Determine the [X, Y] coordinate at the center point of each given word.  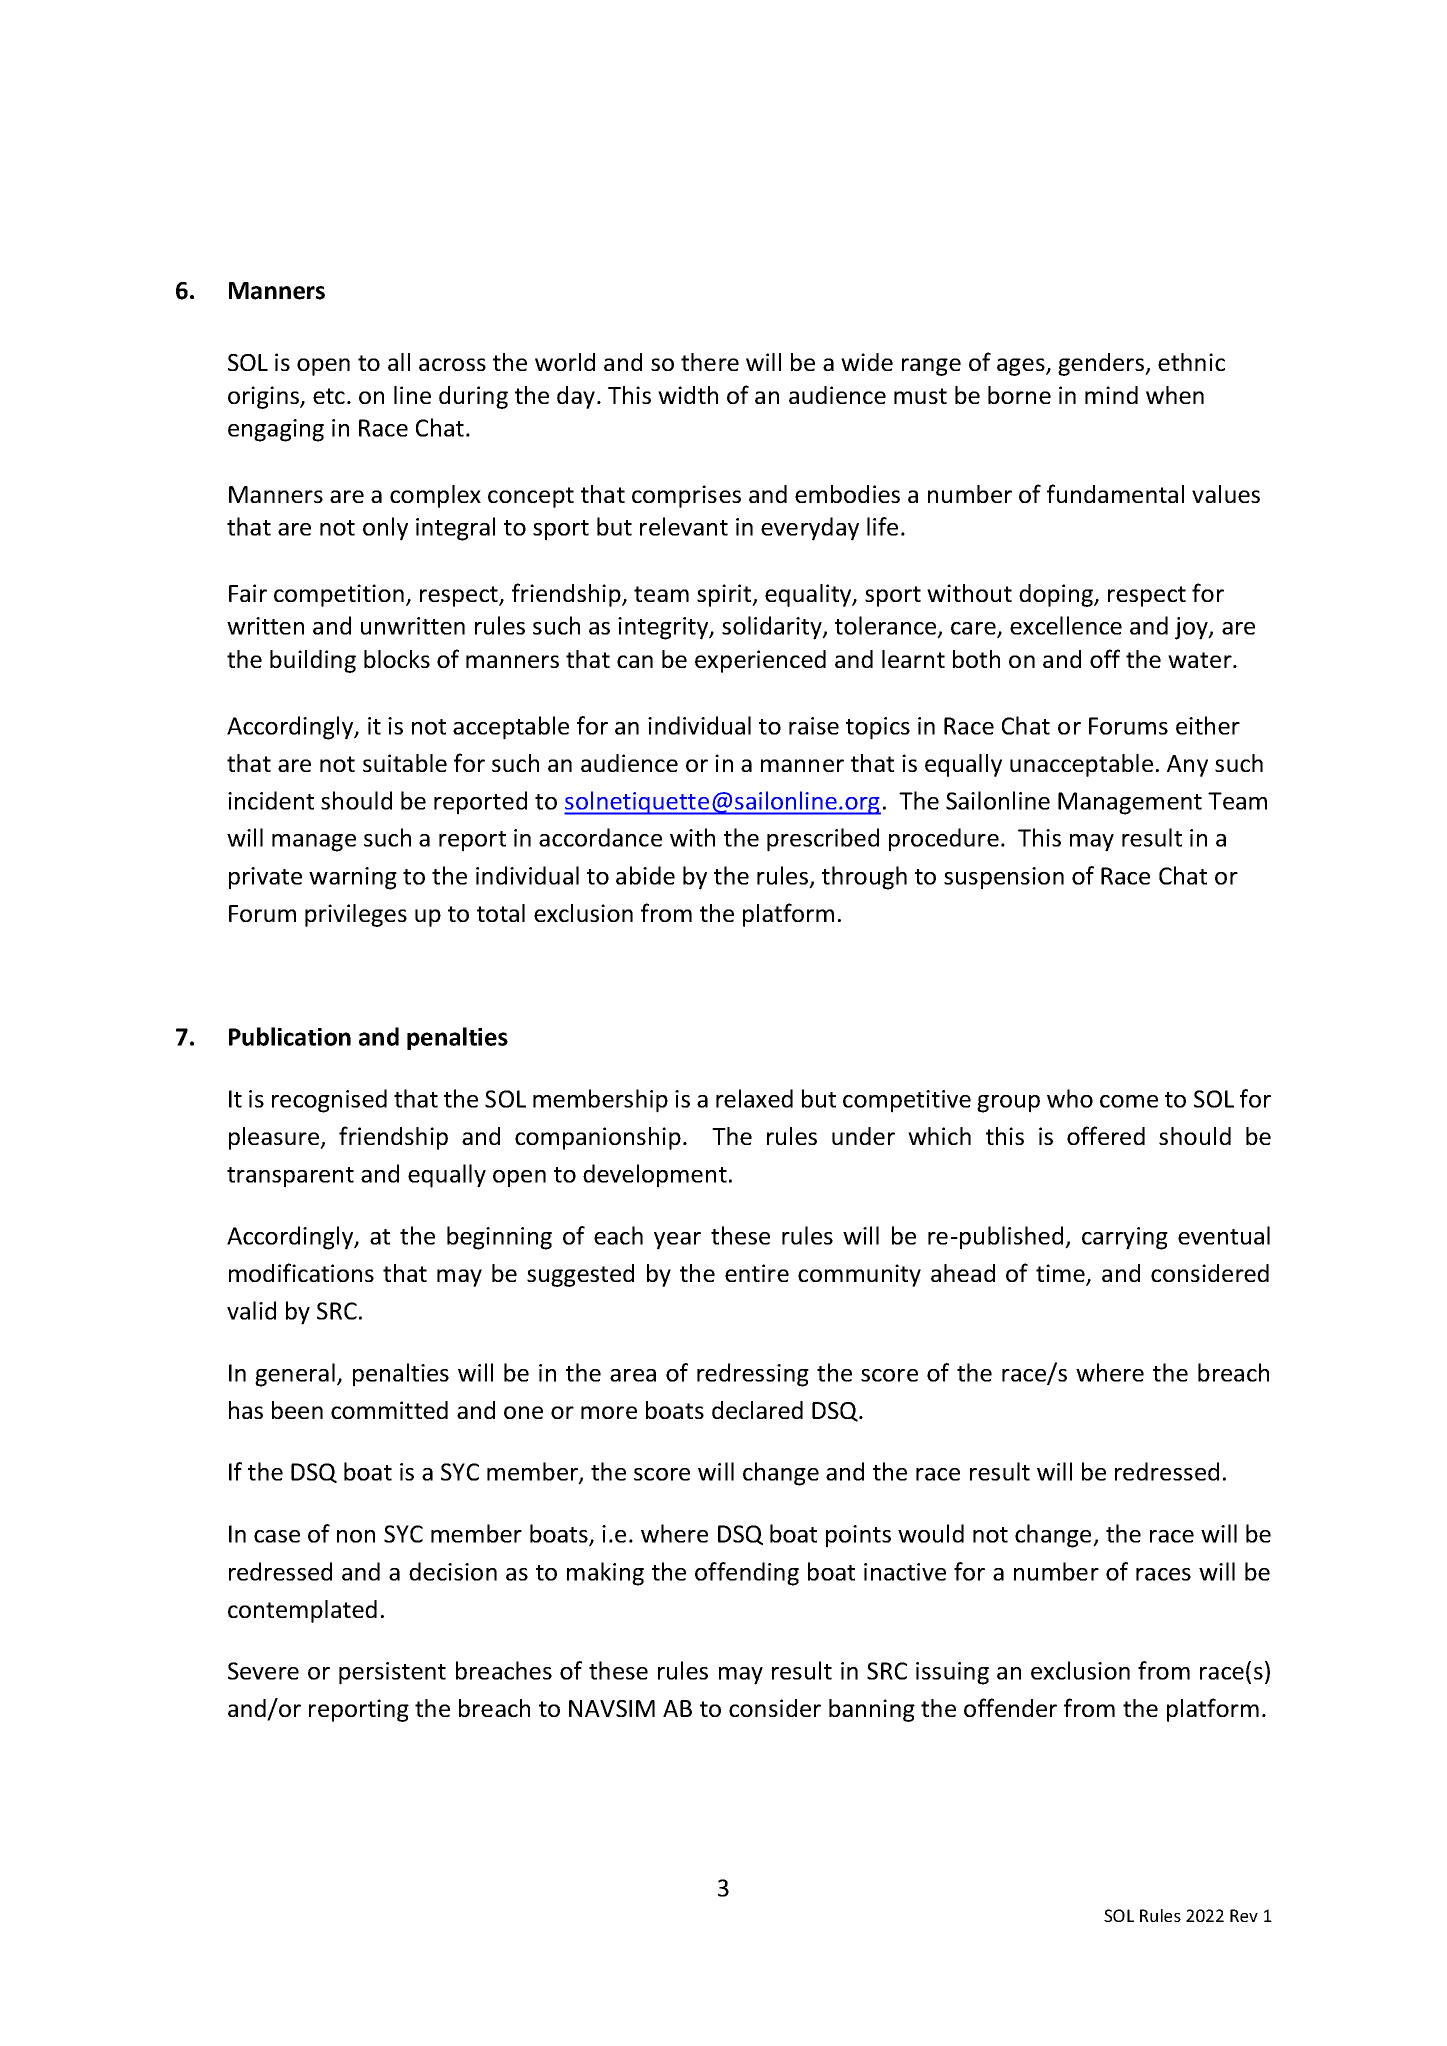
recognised [329, 1101]
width [688, 395]
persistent [392, 1673]
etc [329, 396]
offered [1106, 1135]
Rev [1244, 1915]
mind [1111, 395]
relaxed [754, 1098]
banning [872, 1710]
